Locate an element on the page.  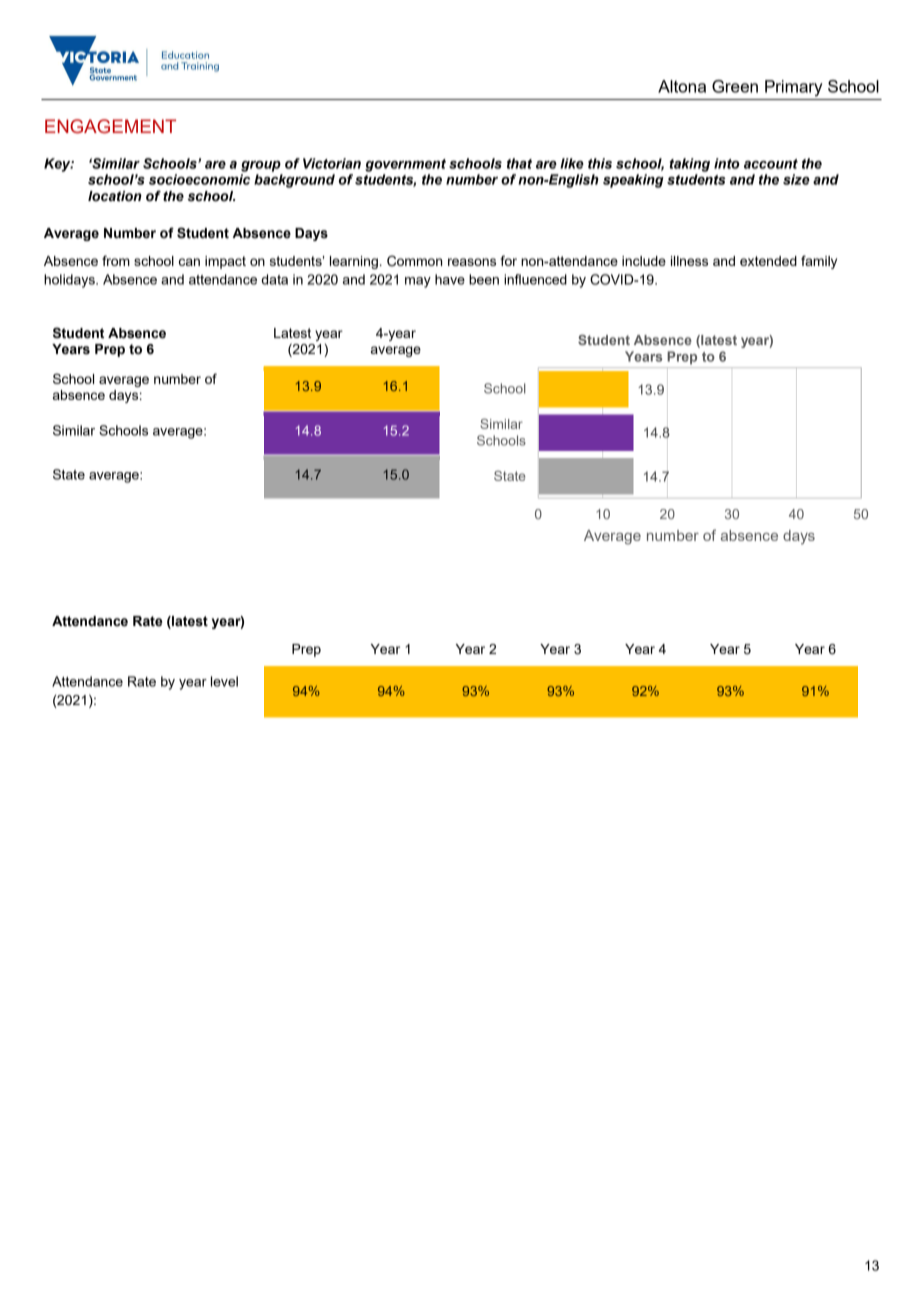
that is located at coordinates (519, 163).
